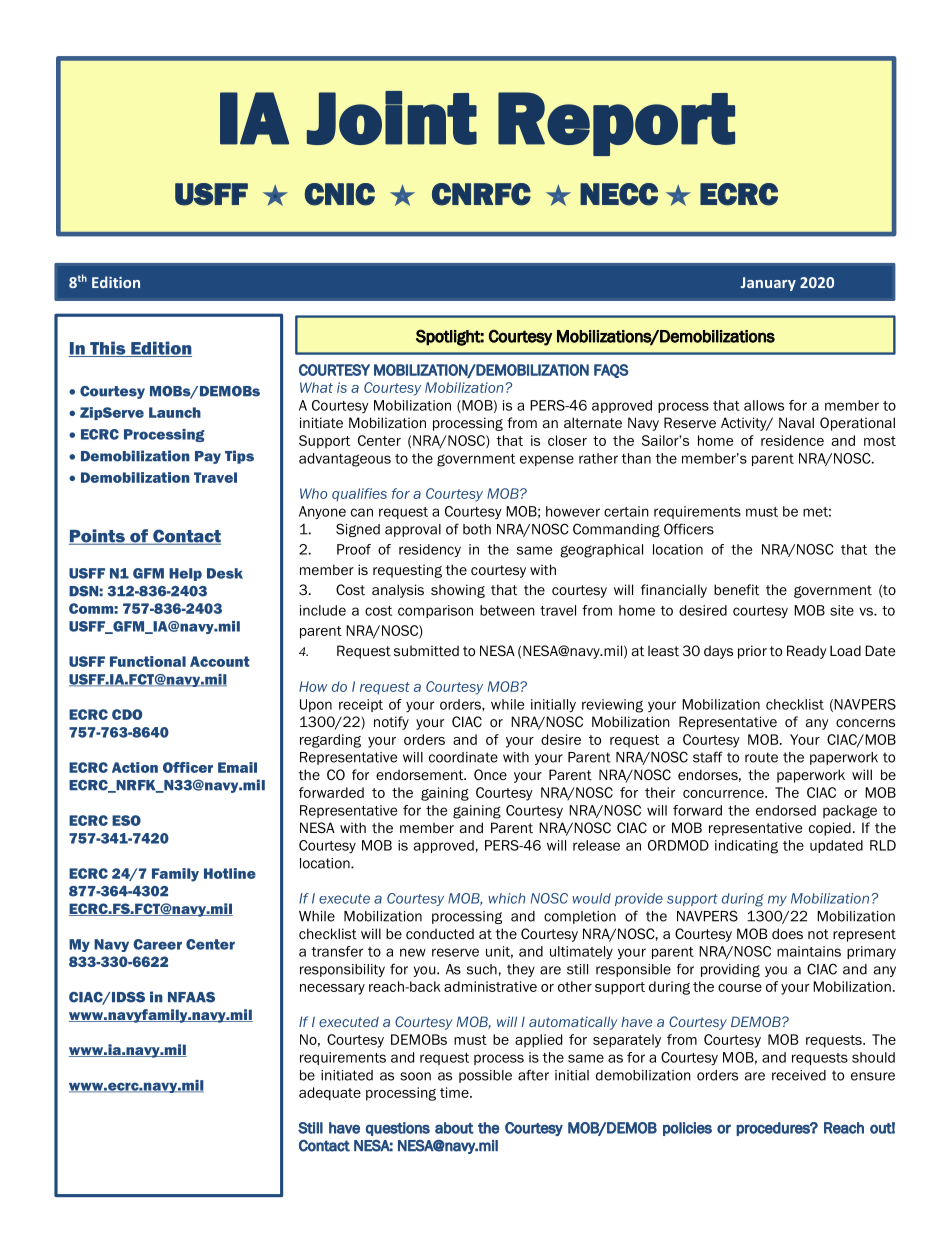  I want to click on possible, so click(485, 1076).
